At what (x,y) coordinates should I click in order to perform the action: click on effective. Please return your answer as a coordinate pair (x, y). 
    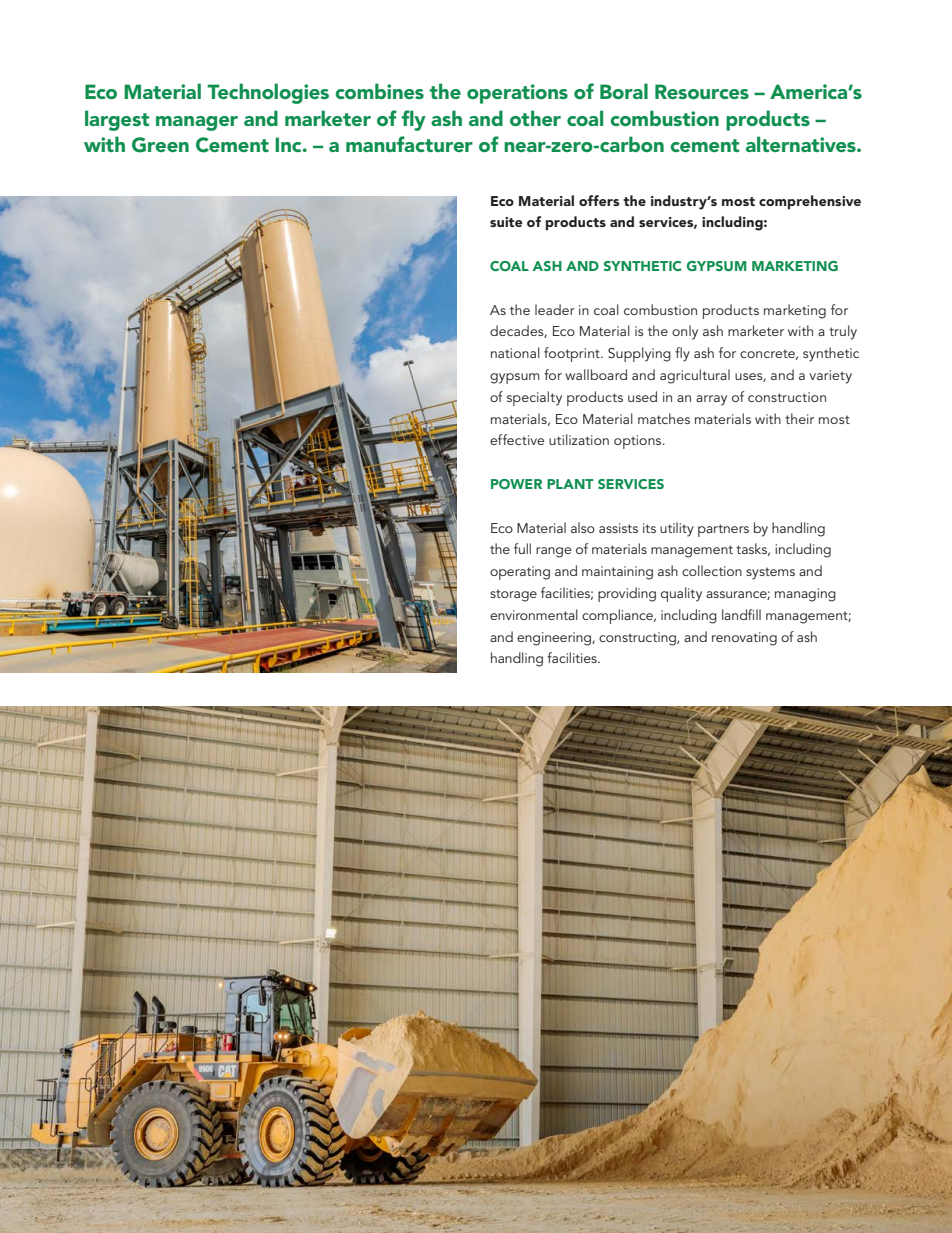
    Looking at the image, I should click on (517, 439).
